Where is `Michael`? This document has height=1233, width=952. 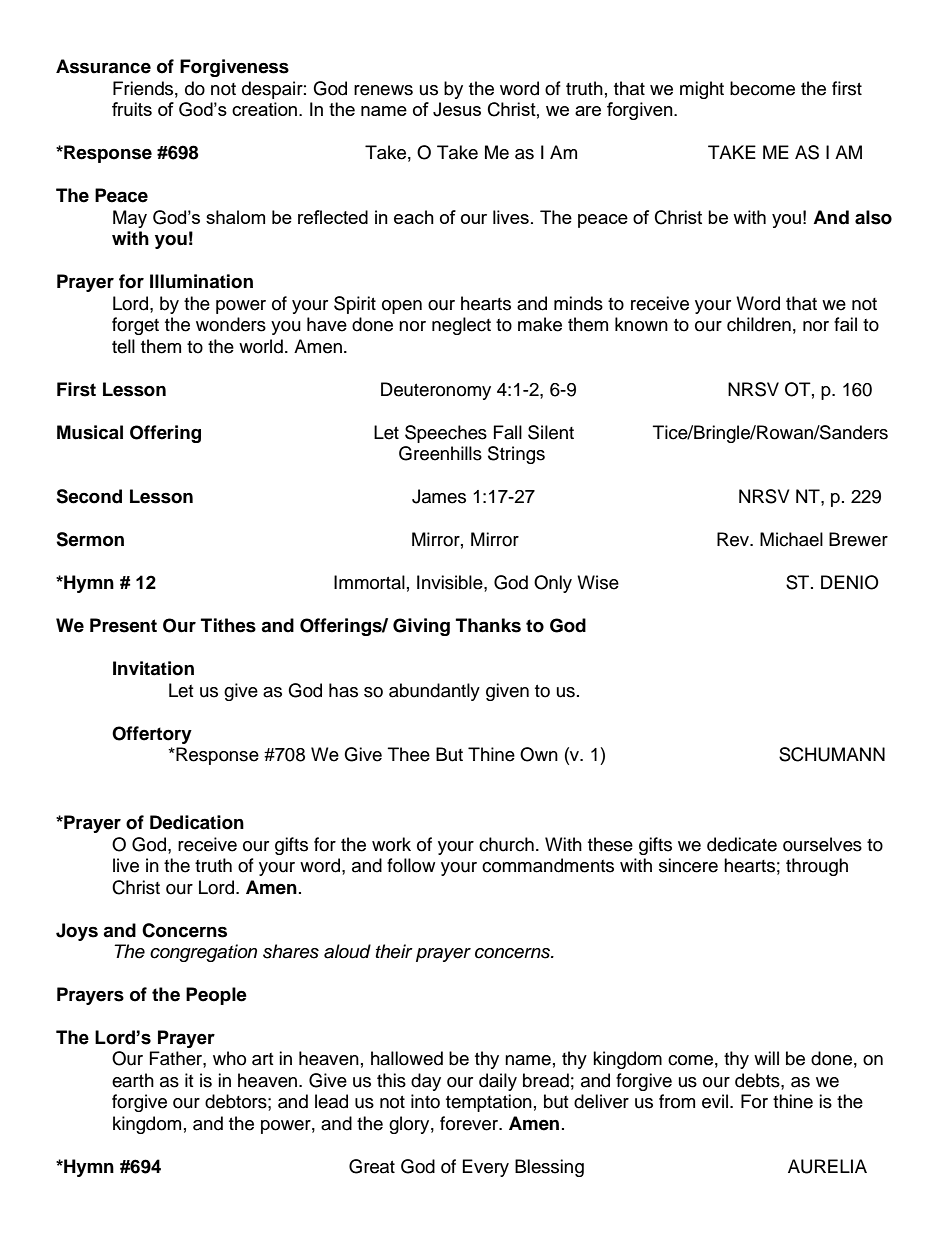
Michael is located at coordinates (791, 539).
